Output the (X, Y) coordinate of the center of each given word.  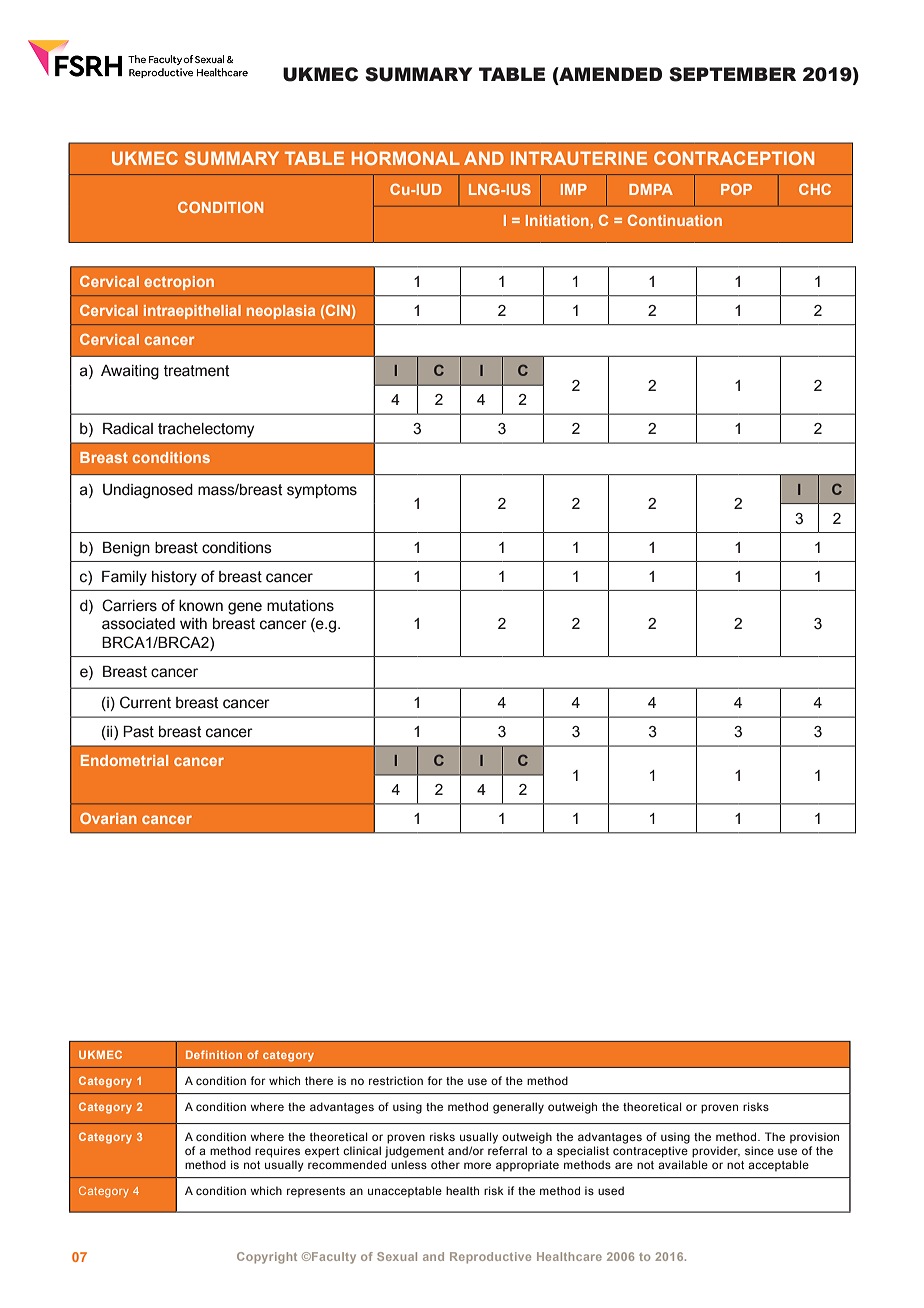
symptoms (322, 491)
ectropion (179, 283)
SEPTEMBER (732, 74)
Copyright (267, 1258)
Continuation (675, 220)
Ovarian (108, 818)
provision (814, 1138)
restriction (396, 1080)
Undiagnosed (148, 491)
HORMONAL (406, 158)
